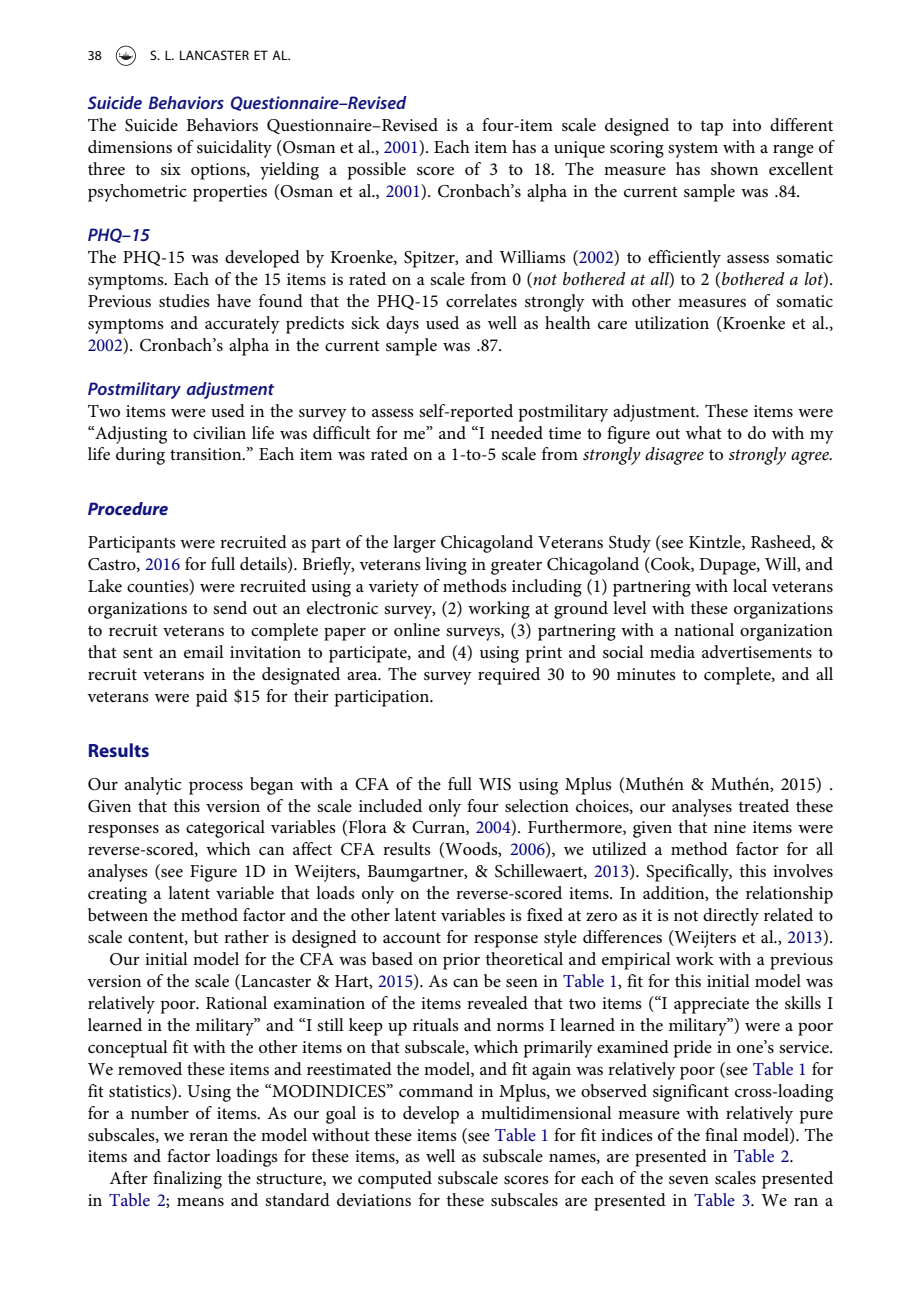  What do you see at coordinates (171, 169) in the page?
I see `six` at bounding box center [171, 169].
